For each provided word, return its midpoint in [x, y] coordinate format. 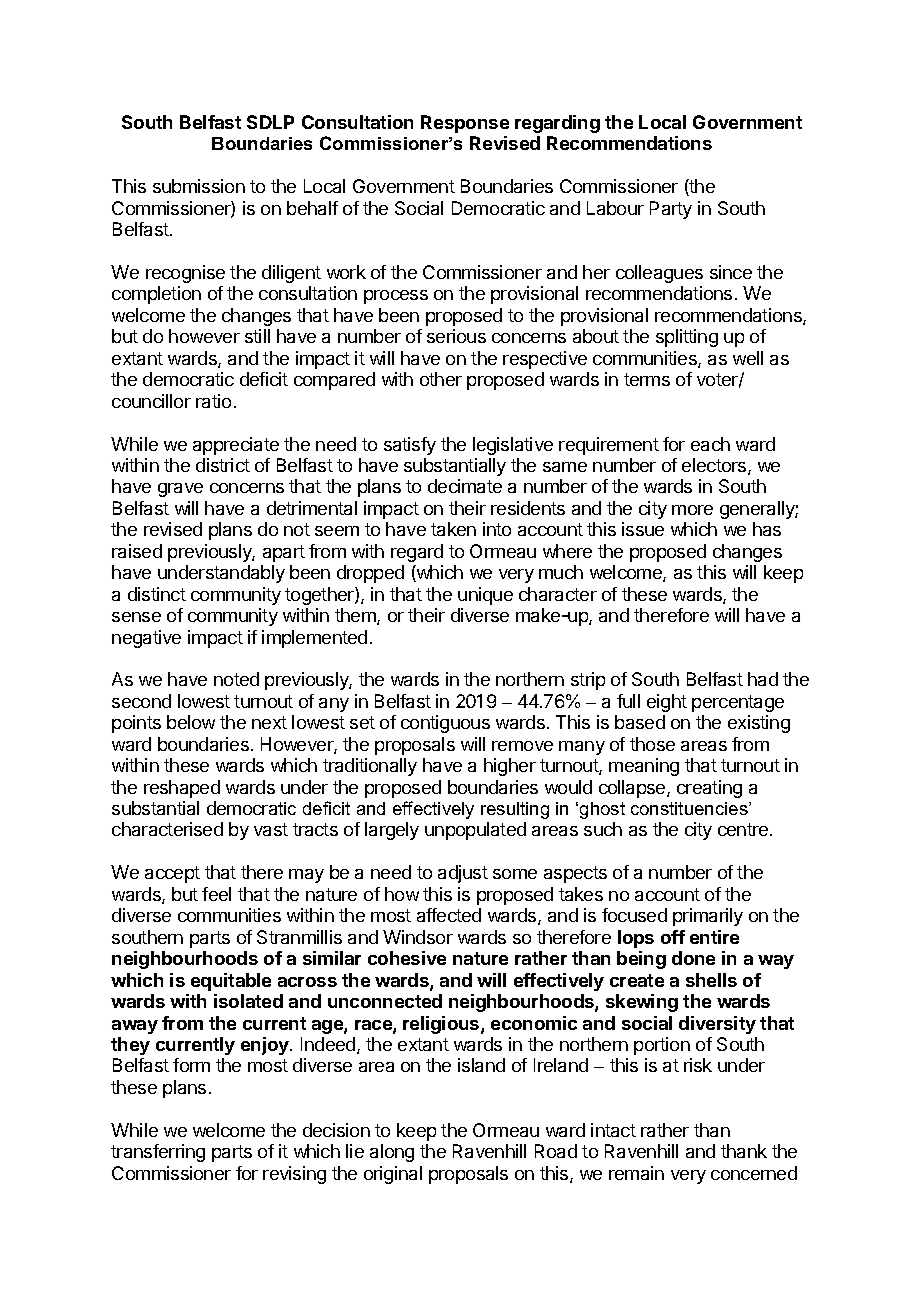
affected [449, 915]
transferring [158, 1153]
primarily [708, 917]
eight [667, 703]
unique [485, 596]
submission [199, 186]
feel [216, 894]
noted [236, 679]
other [441, 379]
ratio [213, 401]
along [392, 1153]
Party [671, 210]
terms [647, 379]
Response [465, 124]
